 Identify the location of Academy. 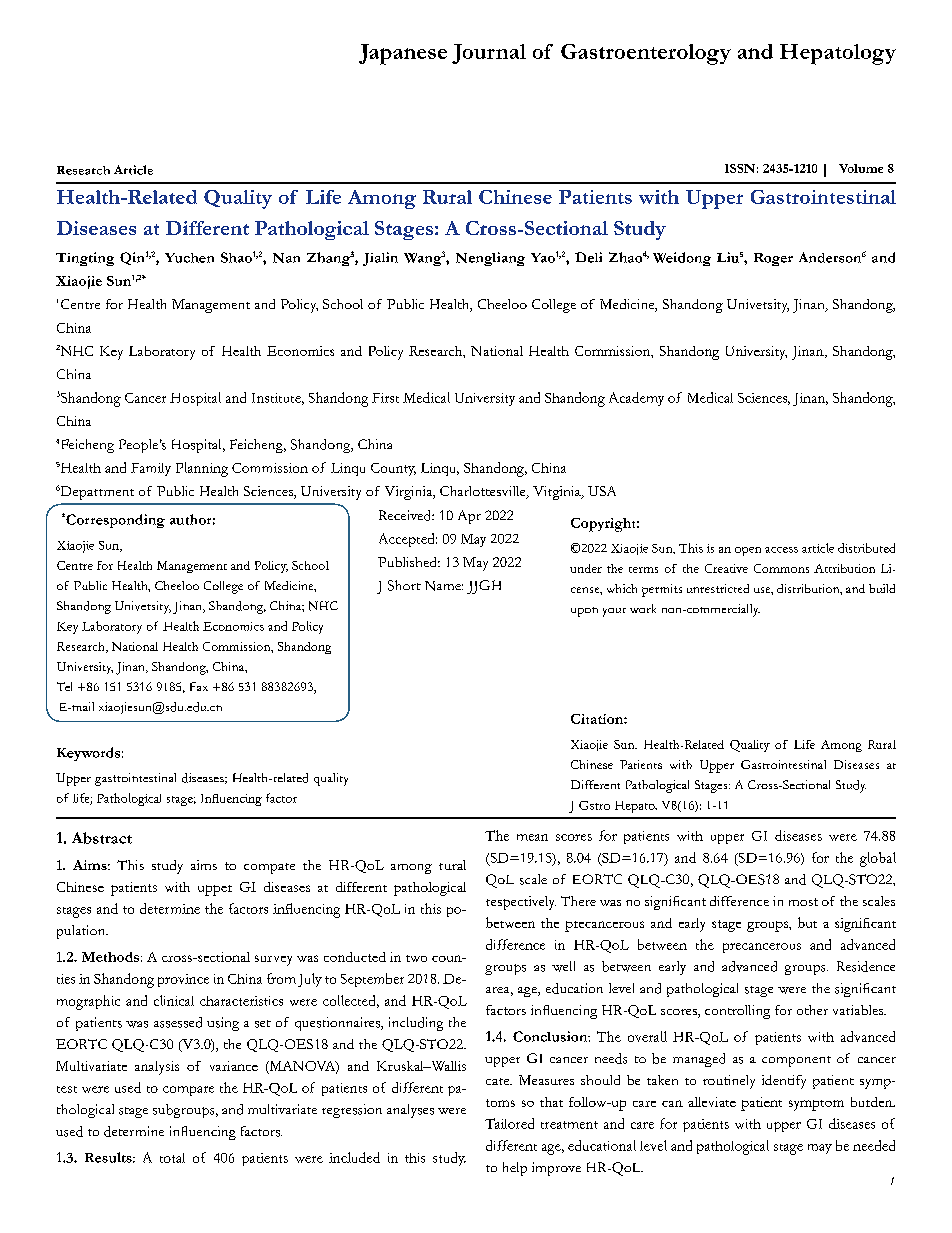
(636, 399).
